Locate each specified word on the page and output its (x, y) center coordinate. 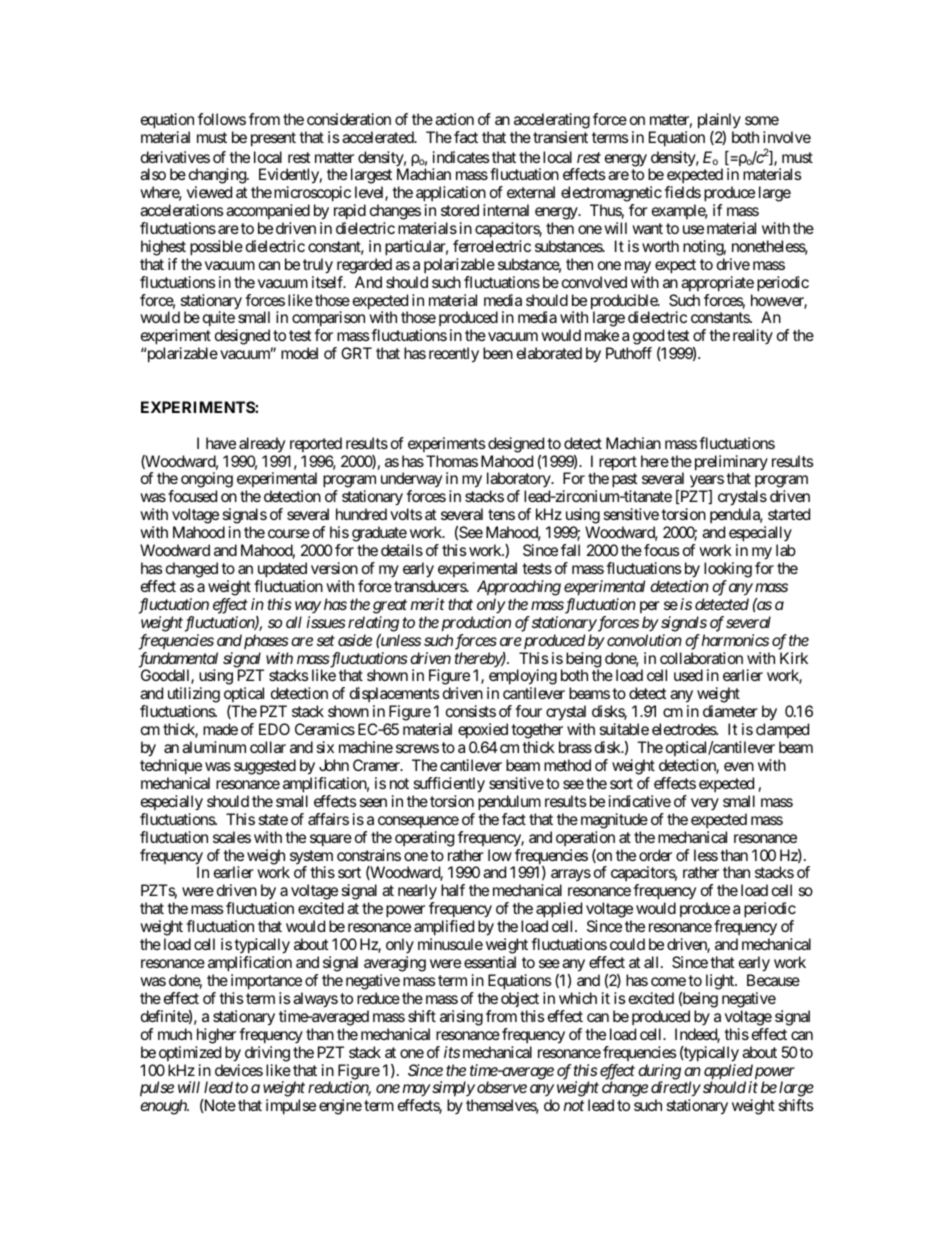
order (655, 855)
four (528, 711)
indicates (461, 157)
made (220, 729)
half (453, 890)
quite (219, 320)
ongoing (207, 481)
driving (267, 1054)
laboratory (519, 481)
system (311, 858)
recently (454, 355)
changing (218, 177)
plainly (719, 122)
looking (728, 571)
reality (753, 337)
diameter (730, 711)
